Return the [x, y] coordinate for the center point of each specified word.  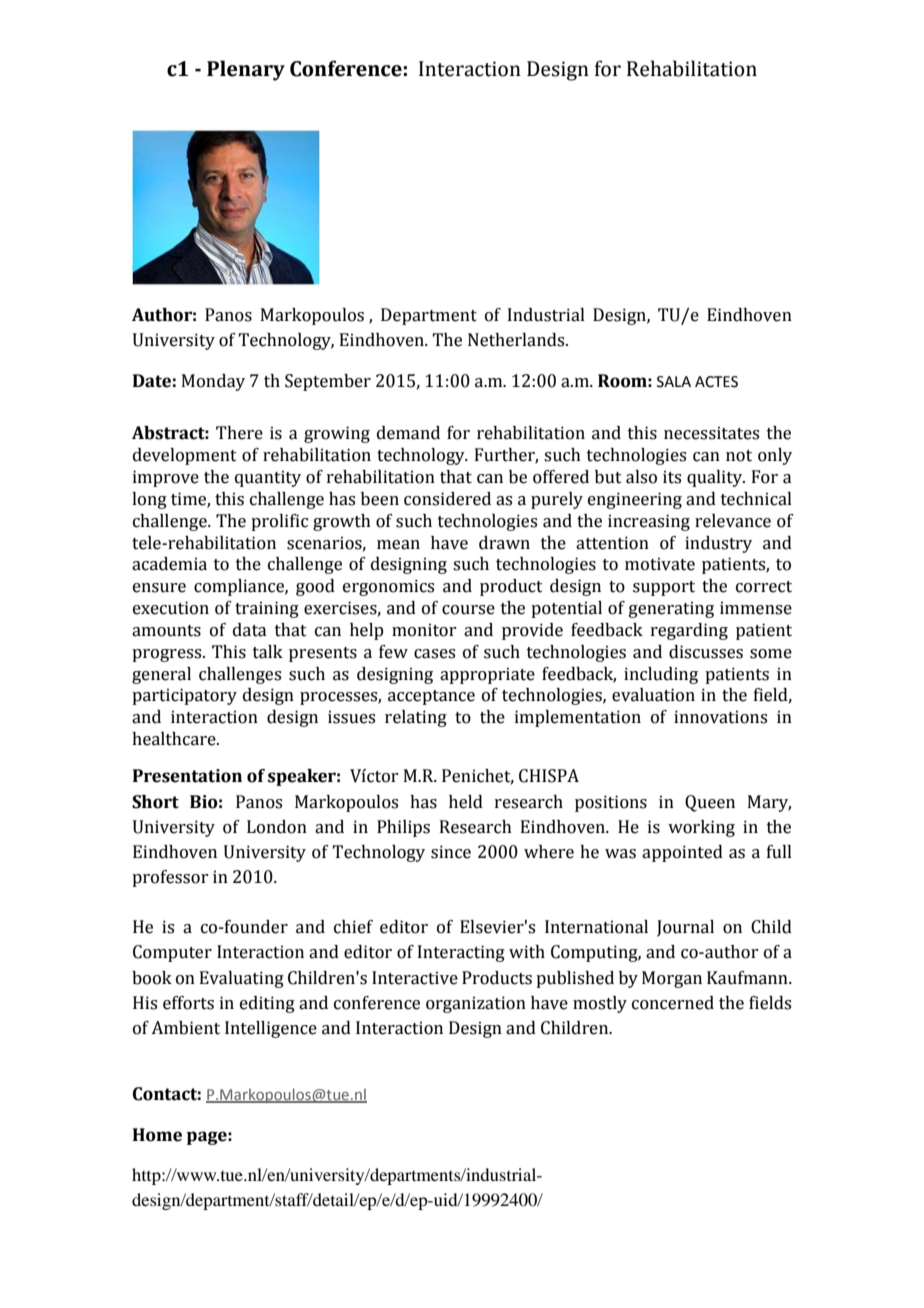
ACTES [716, 382]
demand [408, 433]
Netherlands [517, 340]
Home [157, 1135]
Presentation [187, 776]
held [466, 802]
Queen [710, 803]
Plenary [246, 70]
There [239, 433]
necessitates [711, 433]
